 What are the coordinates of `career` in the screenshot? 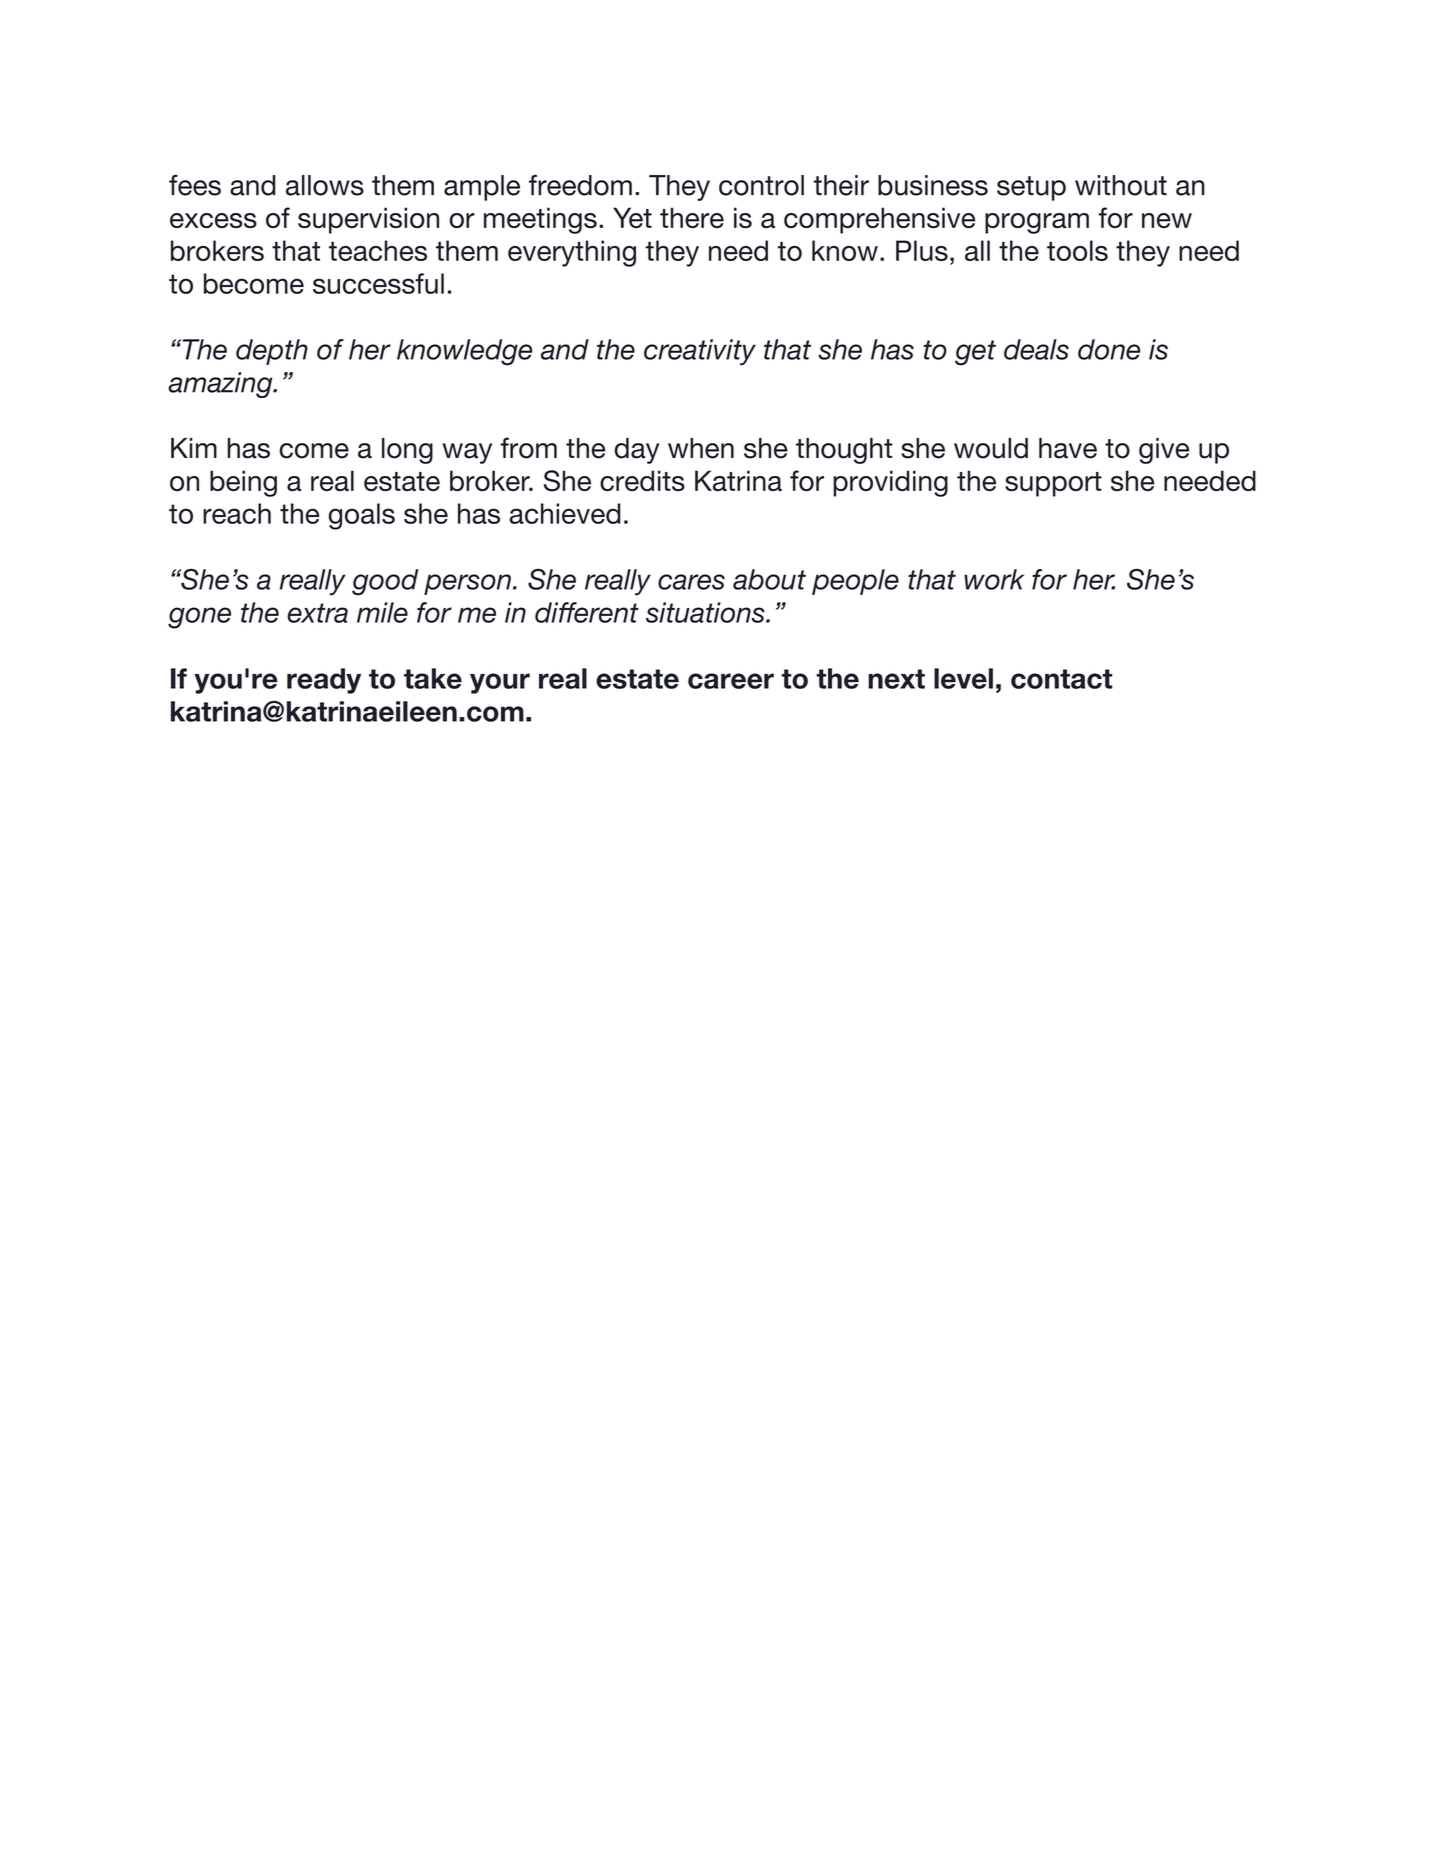 It's located at (731, 681).
